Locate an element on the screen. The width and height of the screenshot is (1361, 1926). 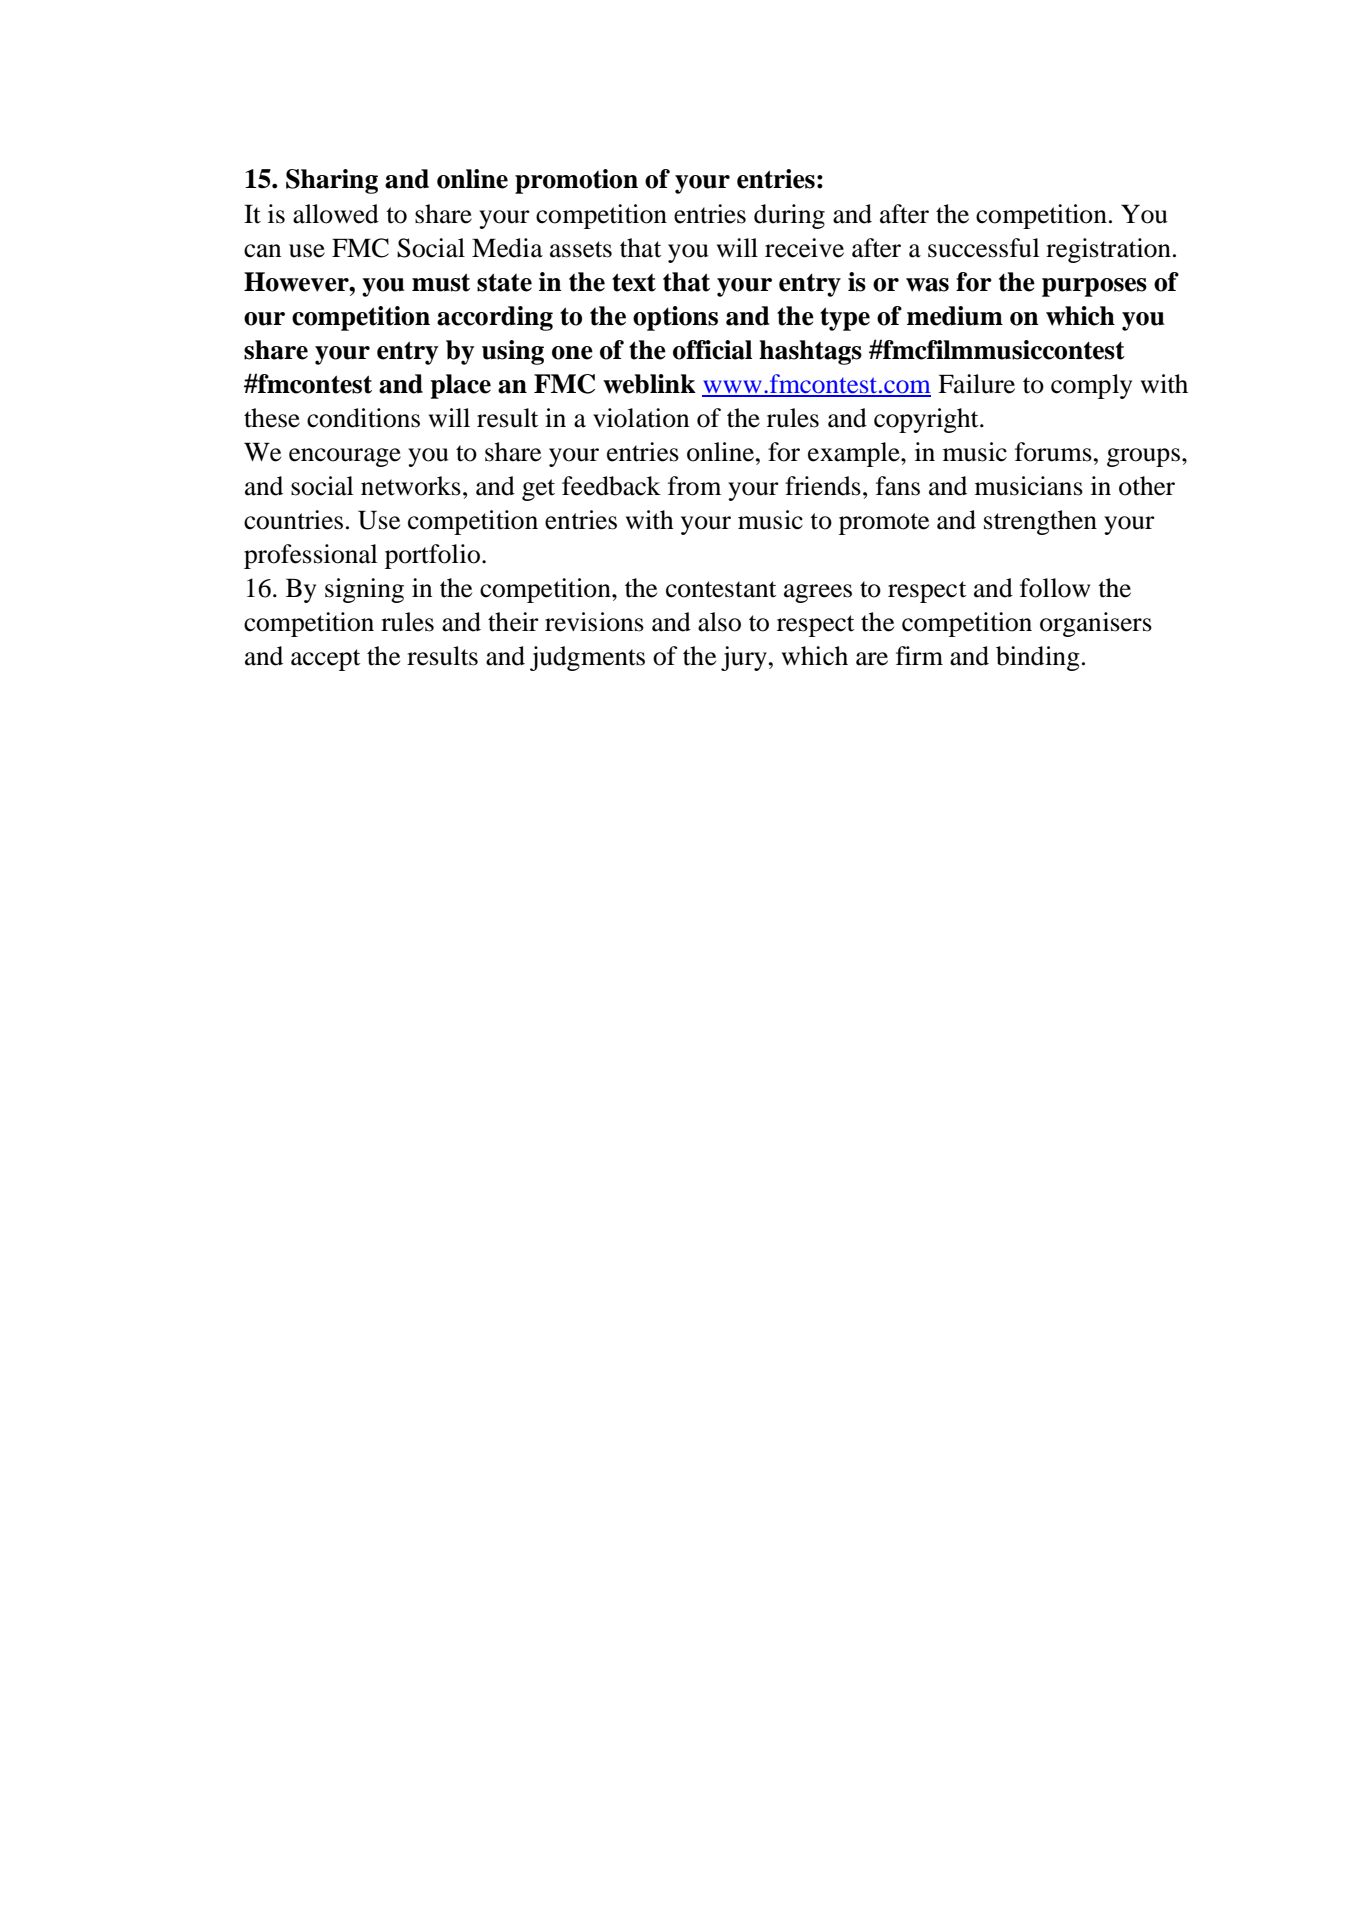
networks is located at coordinates (411, 486).
